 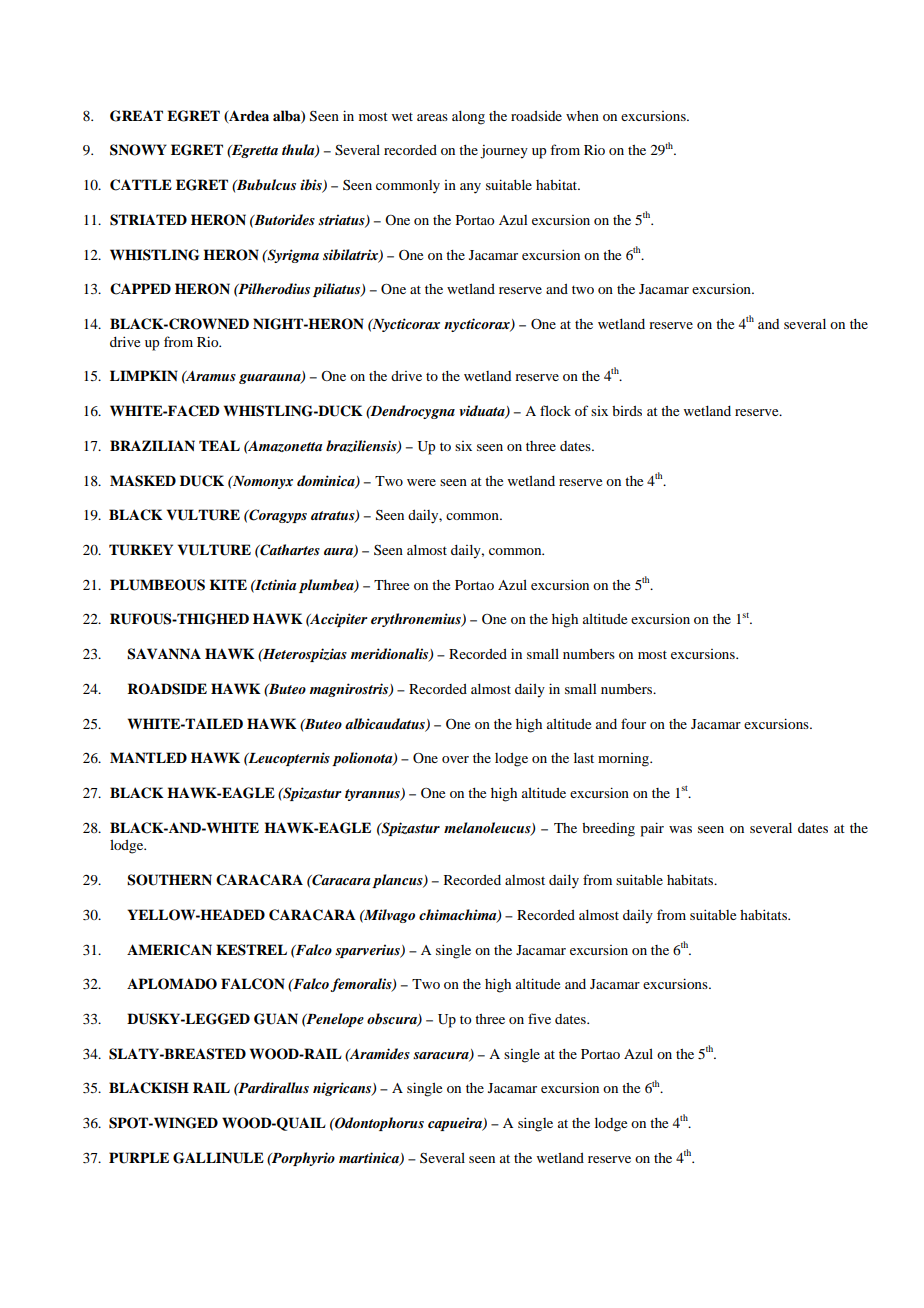 What do you see at coordinates (138, 150) in the document?
I see `SNOWY` at bounding box center [138, 150].
